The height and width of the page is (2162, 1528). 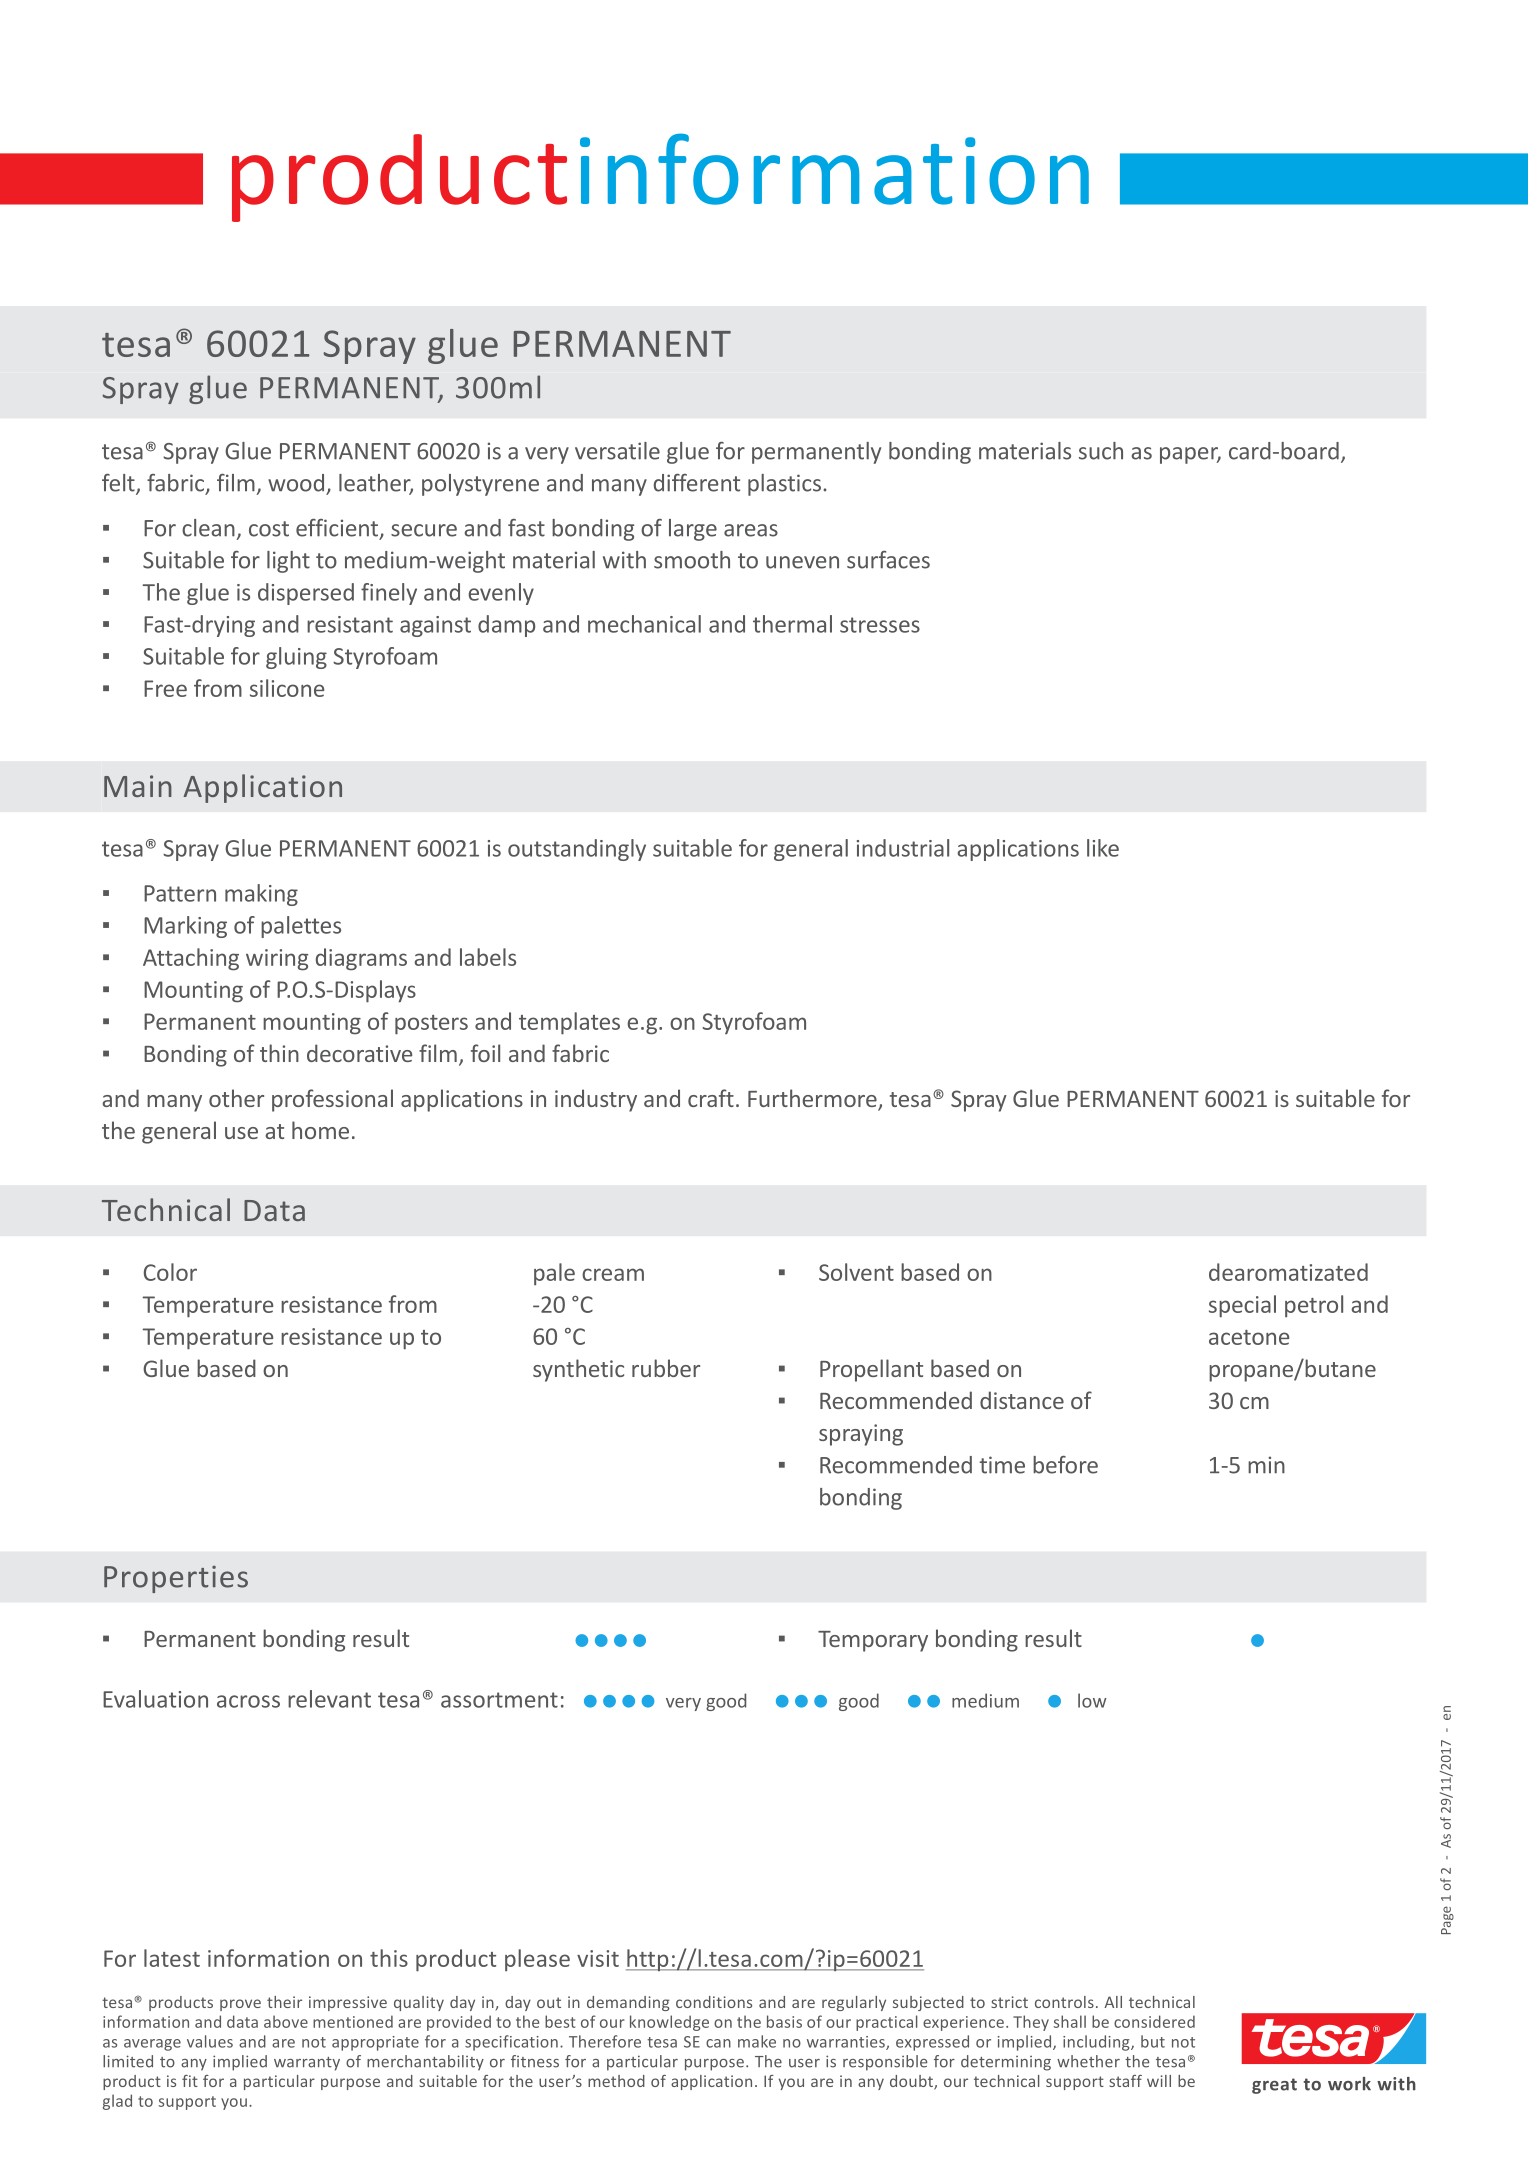 I want to click on Color, so click(x=170, y=1272).
